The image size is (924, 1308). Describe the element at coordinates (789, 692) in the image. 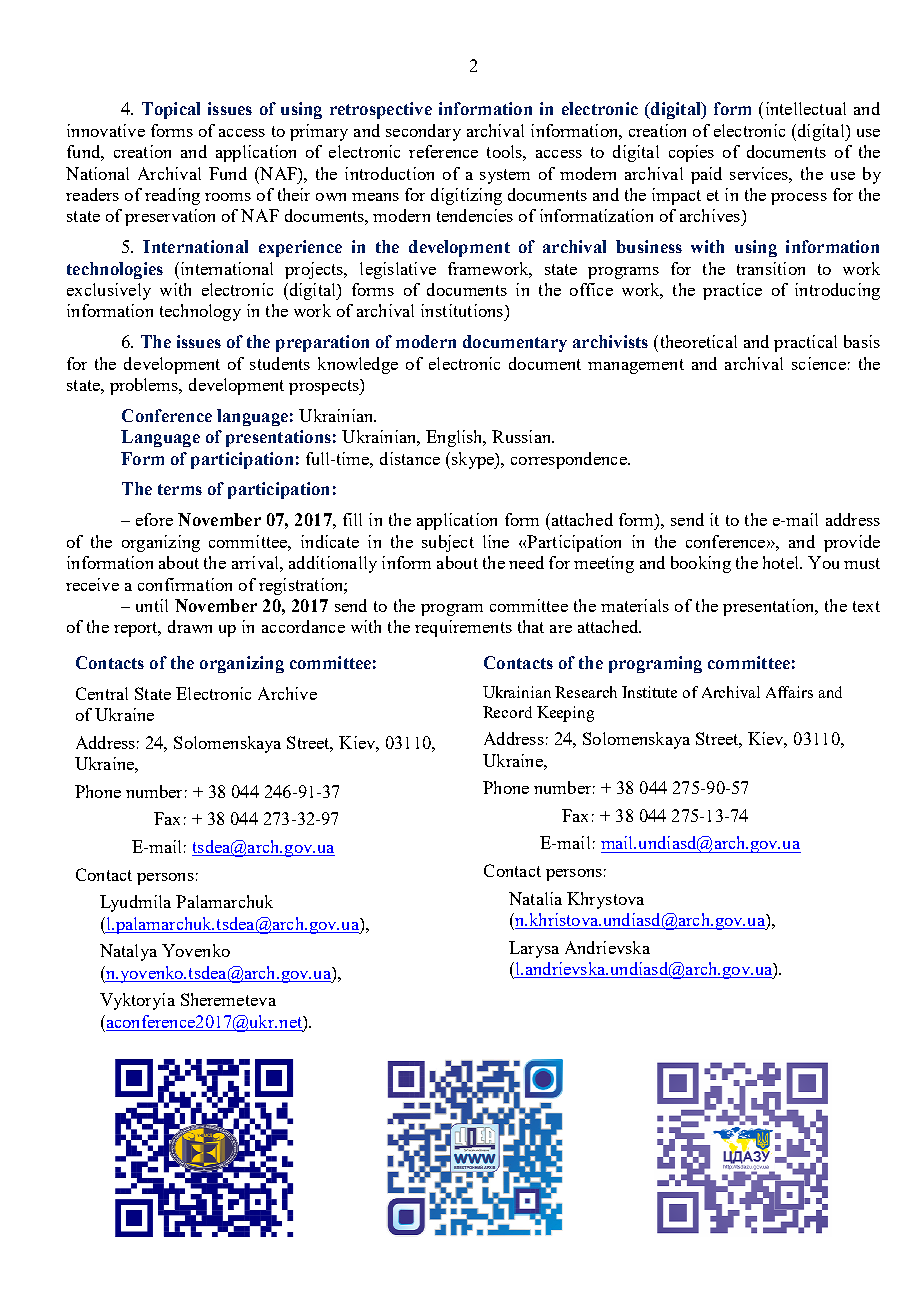

I see `Affairs` at that location.
